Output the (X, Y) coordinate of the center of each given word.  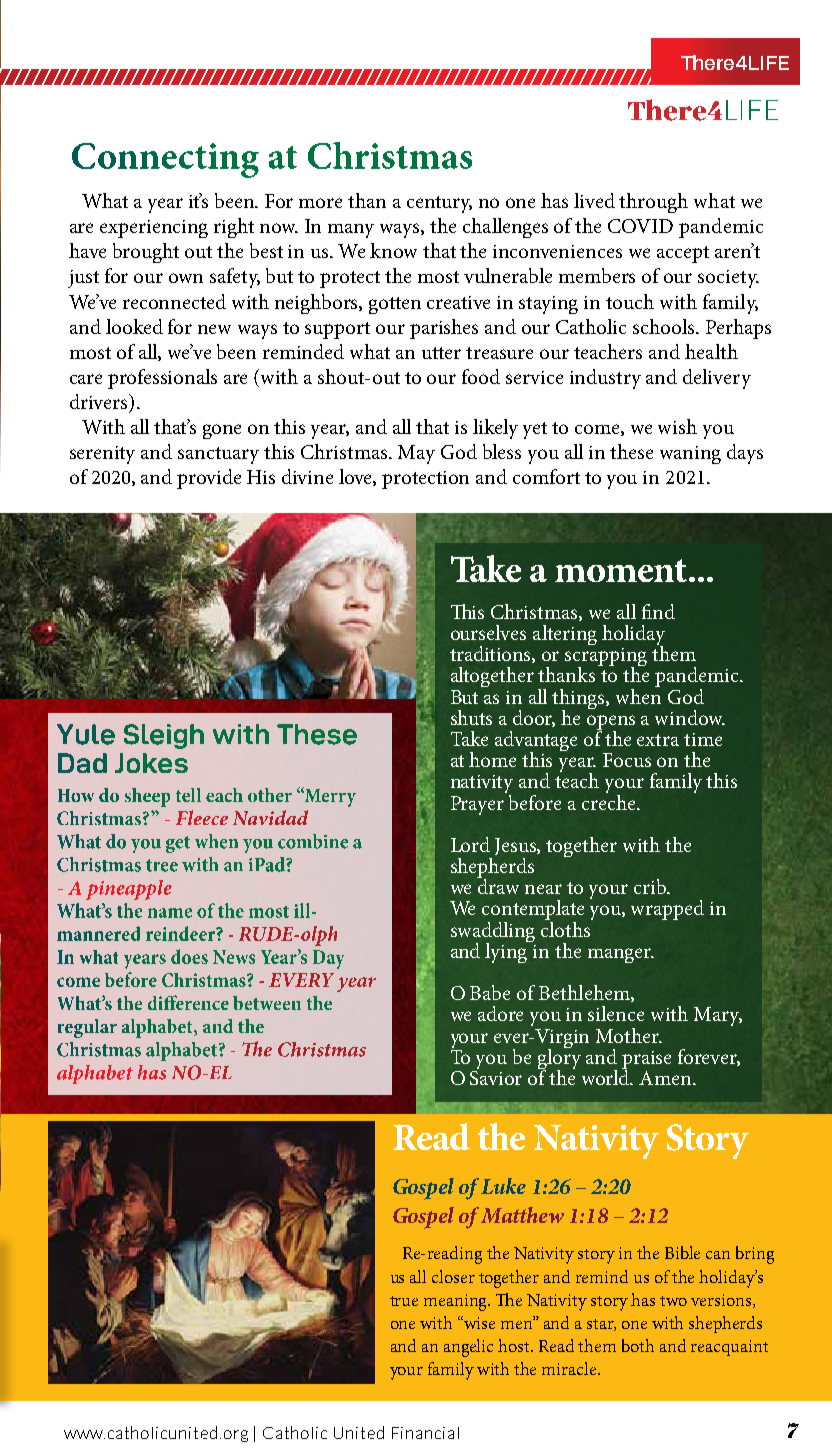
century (439, 204)
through (653, 203)
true (404, 1301)
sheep (147, 797)
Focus (627, 760)
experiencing (154, 229)
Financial (425, 1433)
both (638, 1345)
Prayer (477, 805)
